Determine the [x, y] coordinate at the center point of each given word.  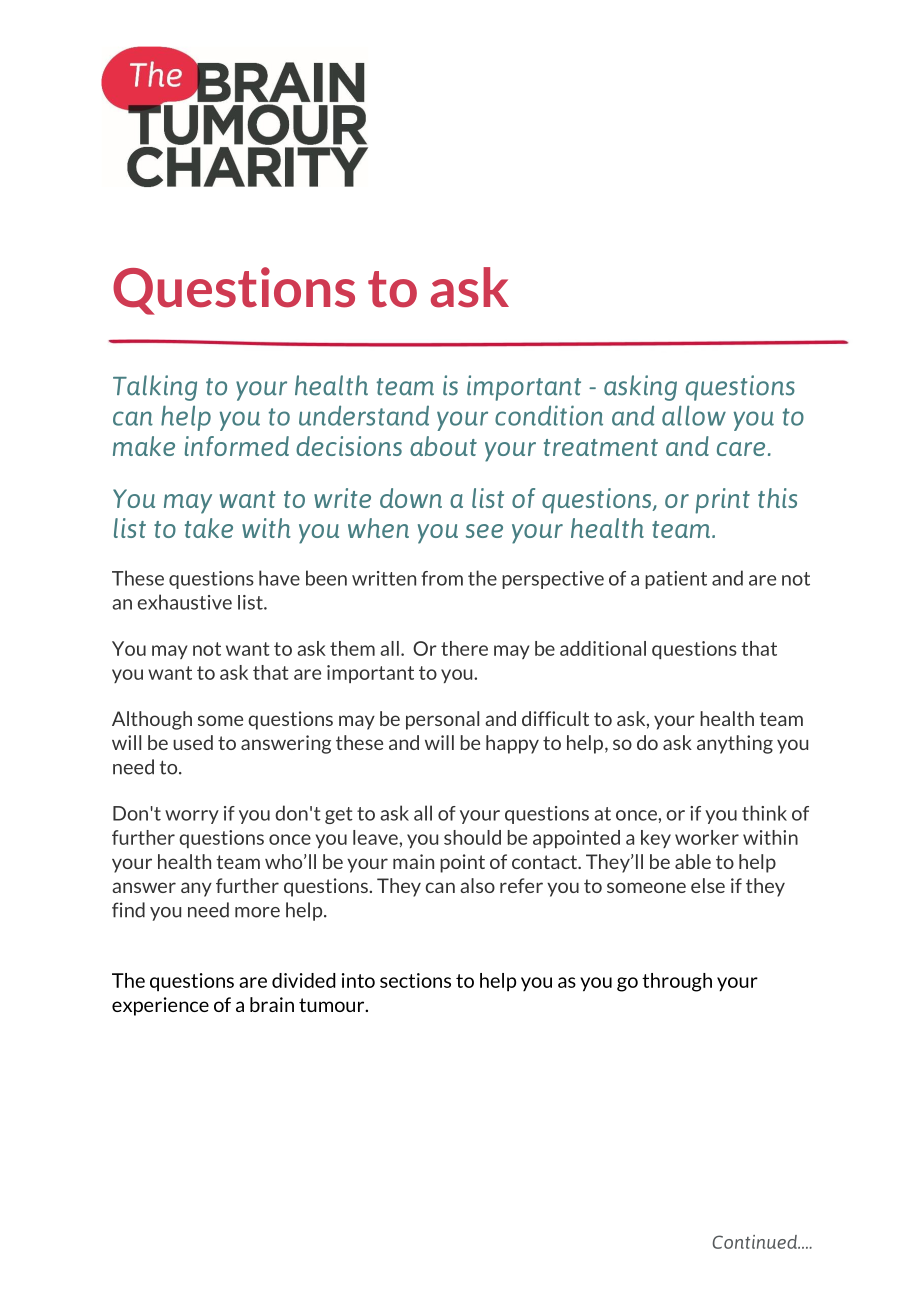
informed [237, 446]
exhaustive [185, 602]
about [443, 446]
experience [160, 1006]
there [464, 648]
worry [192, 817]
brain [272, 1004]
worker [707, 837]
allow [694, 415]
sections [415, 980]
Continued [756, 1242]
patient [676, 580]
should [472, 837]
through [677, 982]
